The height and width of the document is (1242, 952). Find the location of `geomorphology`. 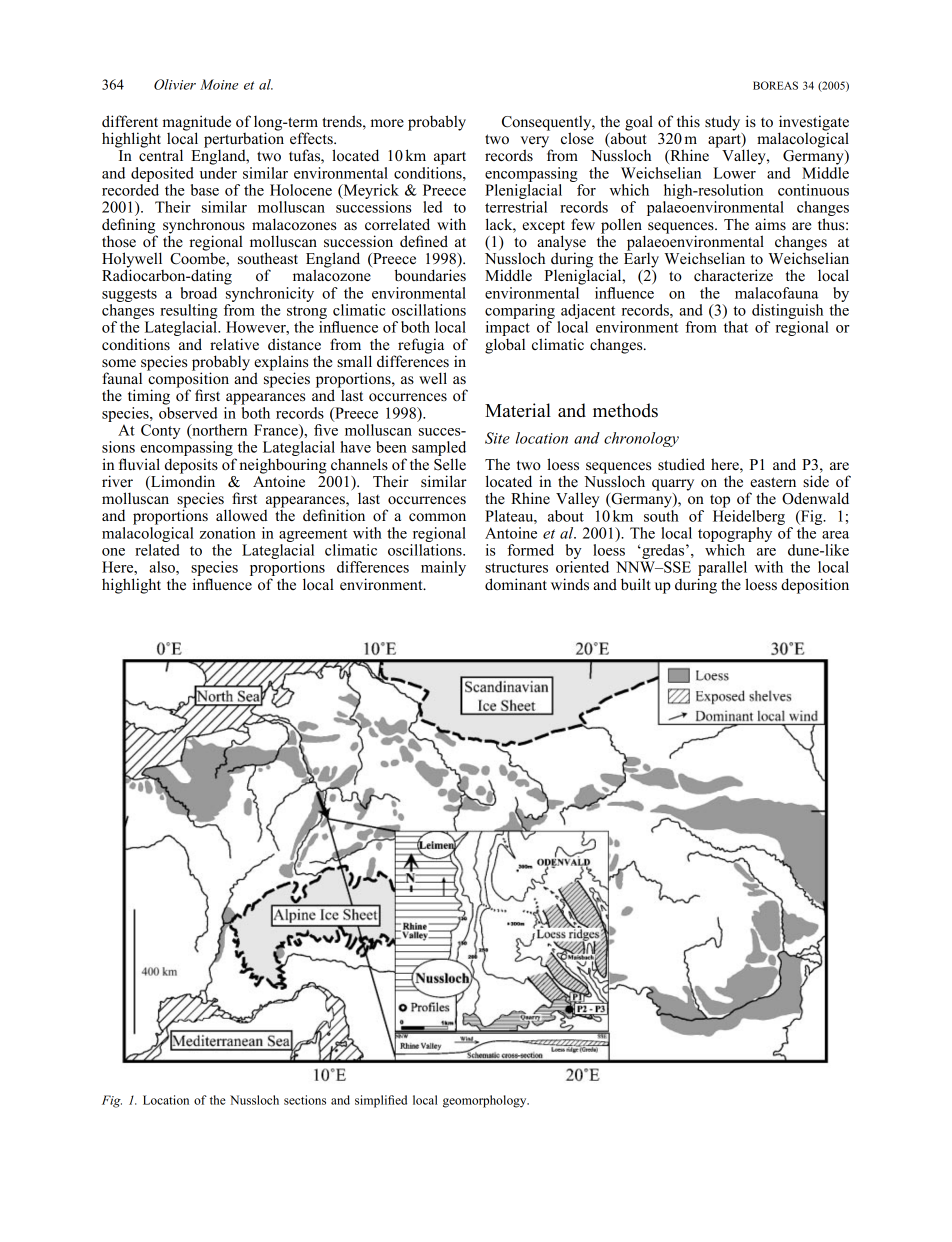

geomorphology is located at coordinates (486, 1101).
